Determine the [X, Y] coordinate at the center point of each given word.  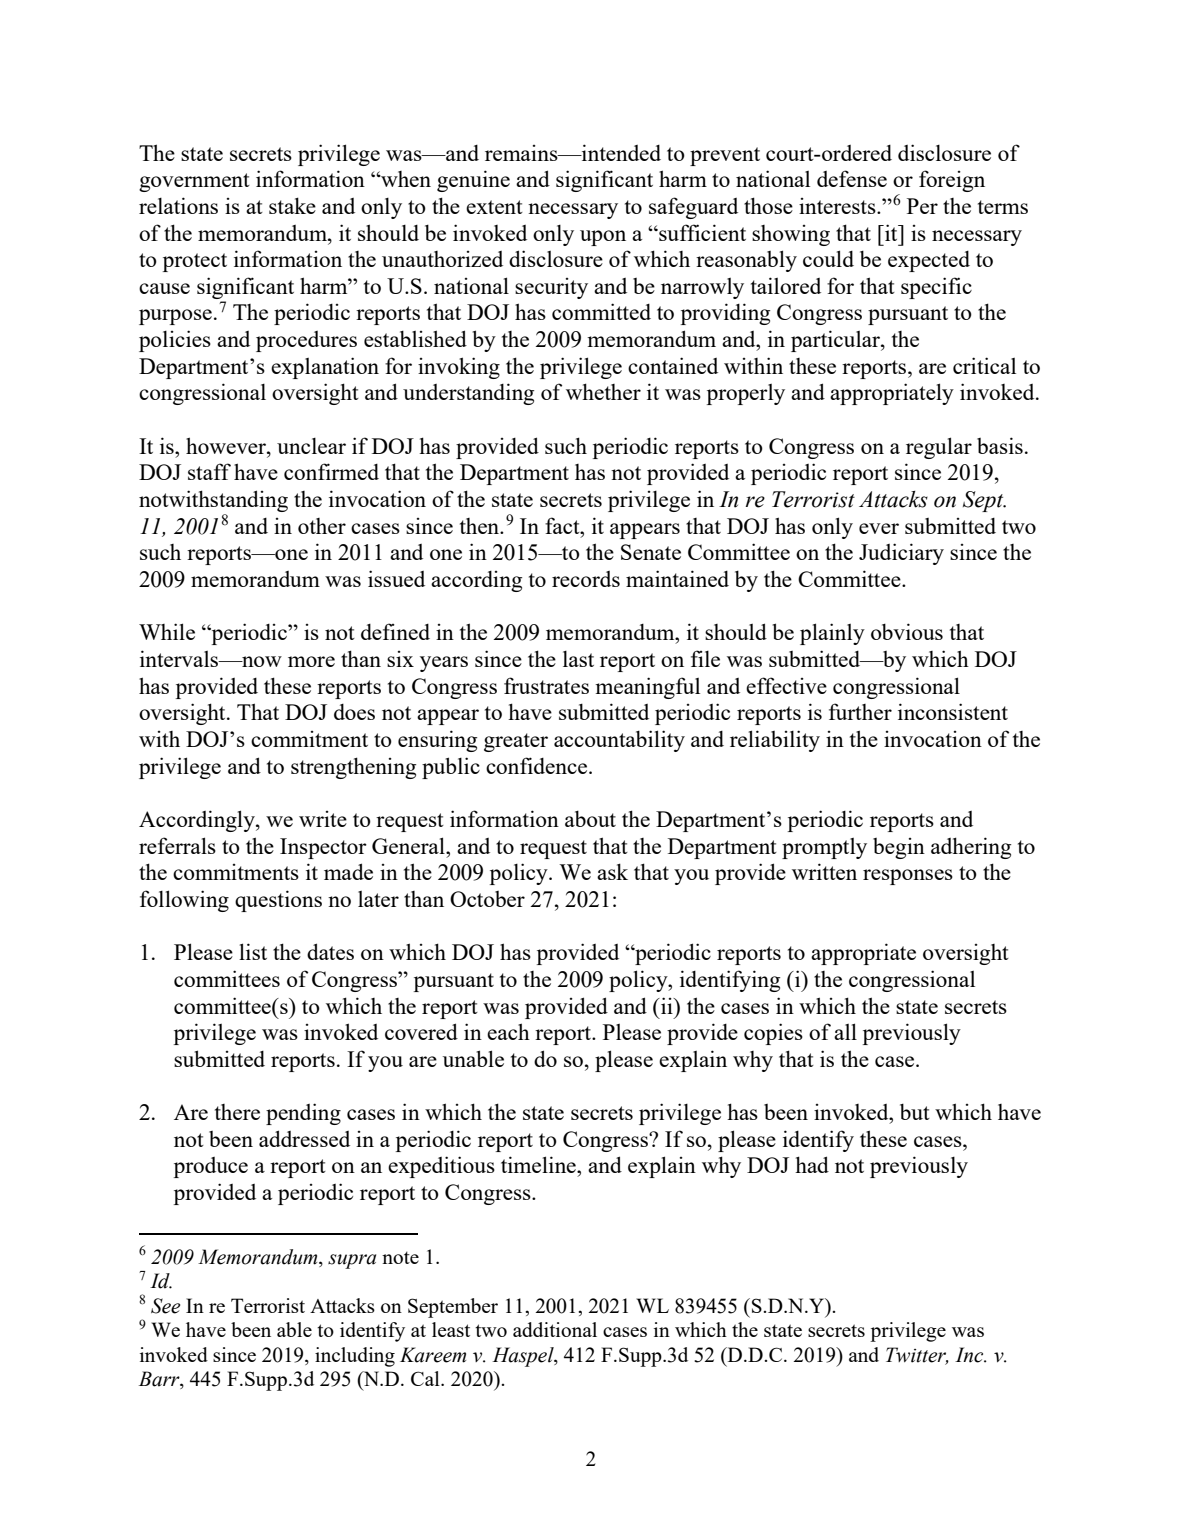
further [860, 711]
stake [292, 205]
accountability [619, 741]
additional [555, 1329]
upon [603, 238]
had [812, 1164]
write [323, 819]
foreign [952, 181]
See [165, 1306]
